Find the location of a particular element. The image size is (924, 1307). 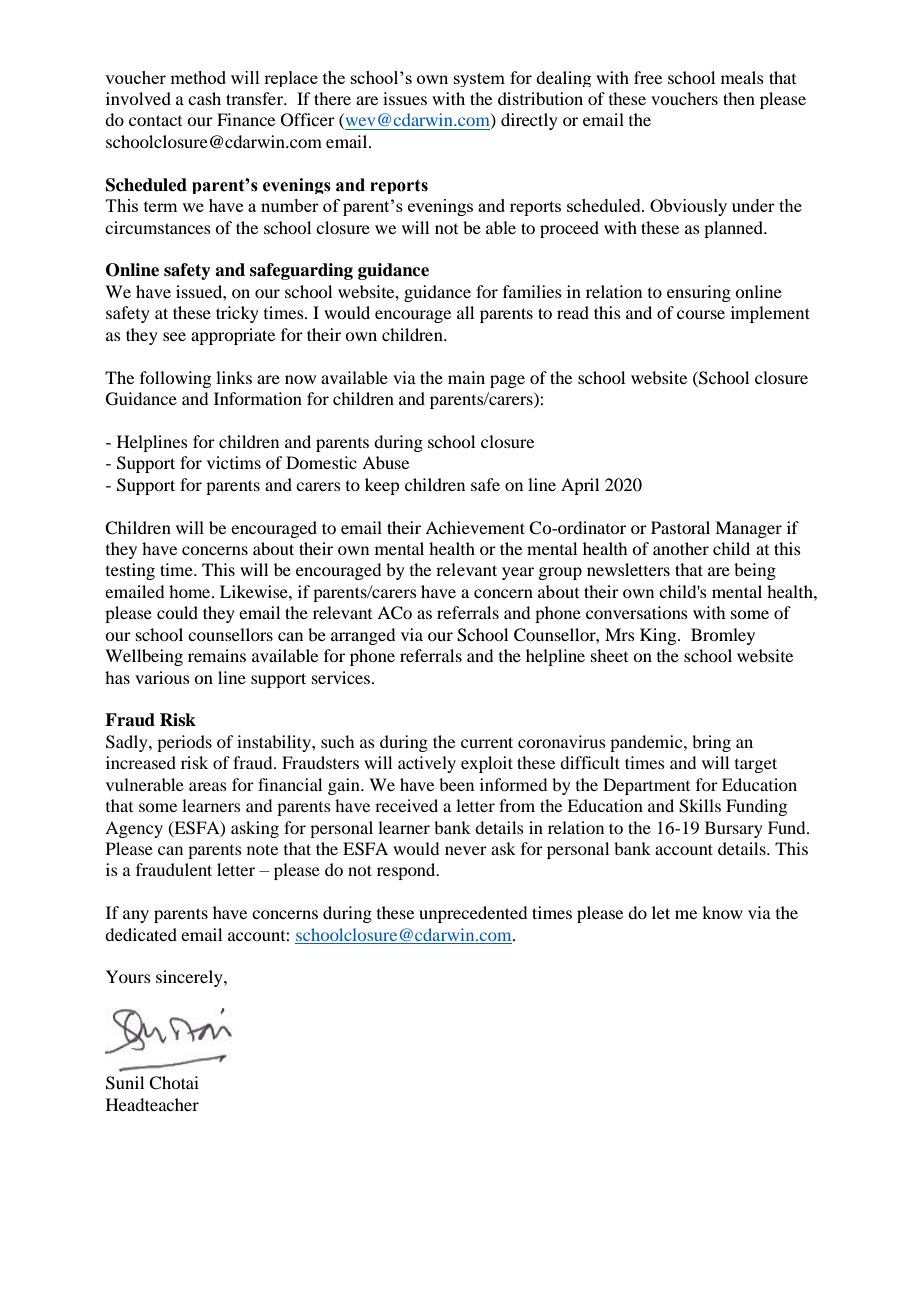

cash is located at coordinates (204, 98).
